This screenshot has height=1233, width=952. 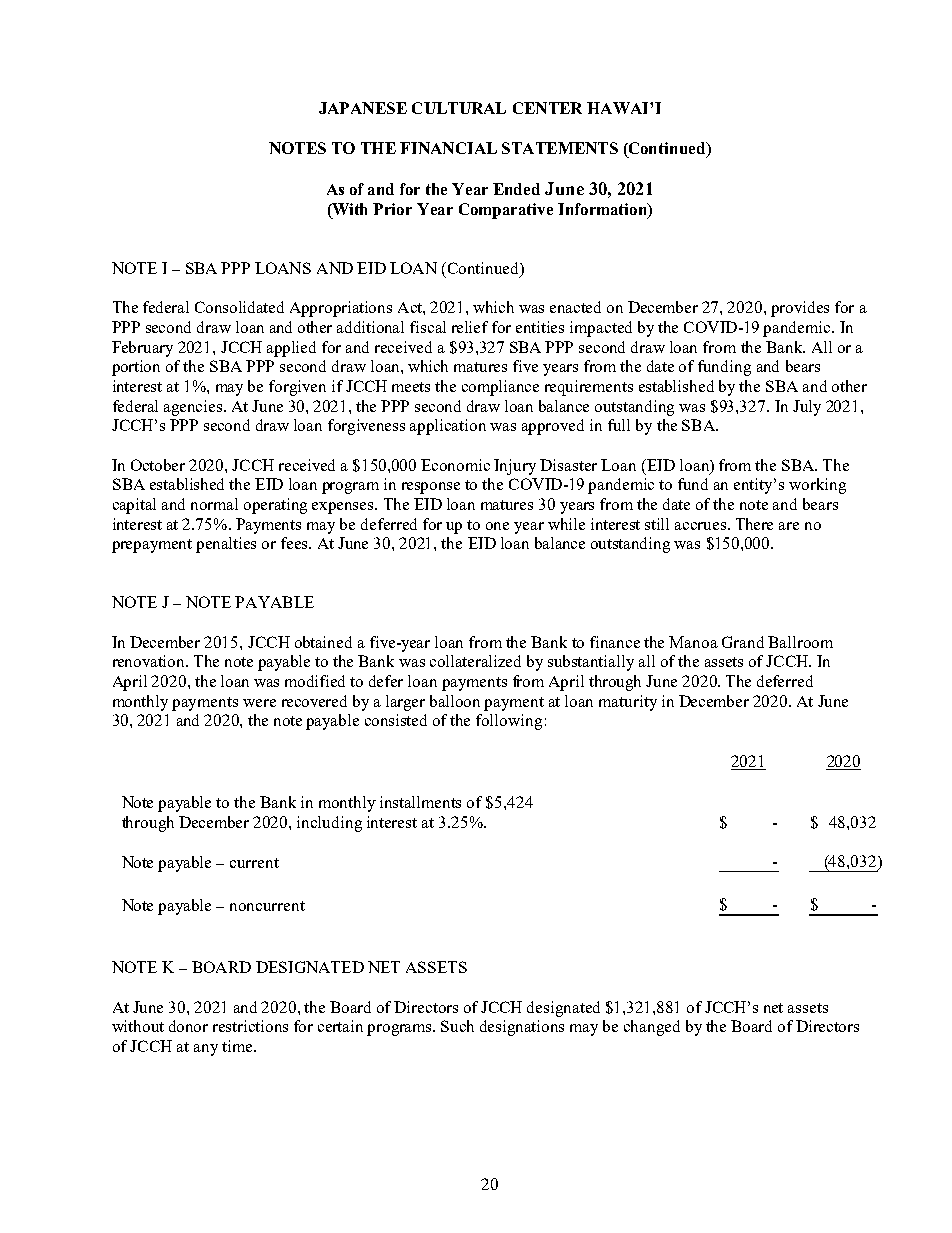 I want to click on FINANCIAL, so click(x=448, y=148).
